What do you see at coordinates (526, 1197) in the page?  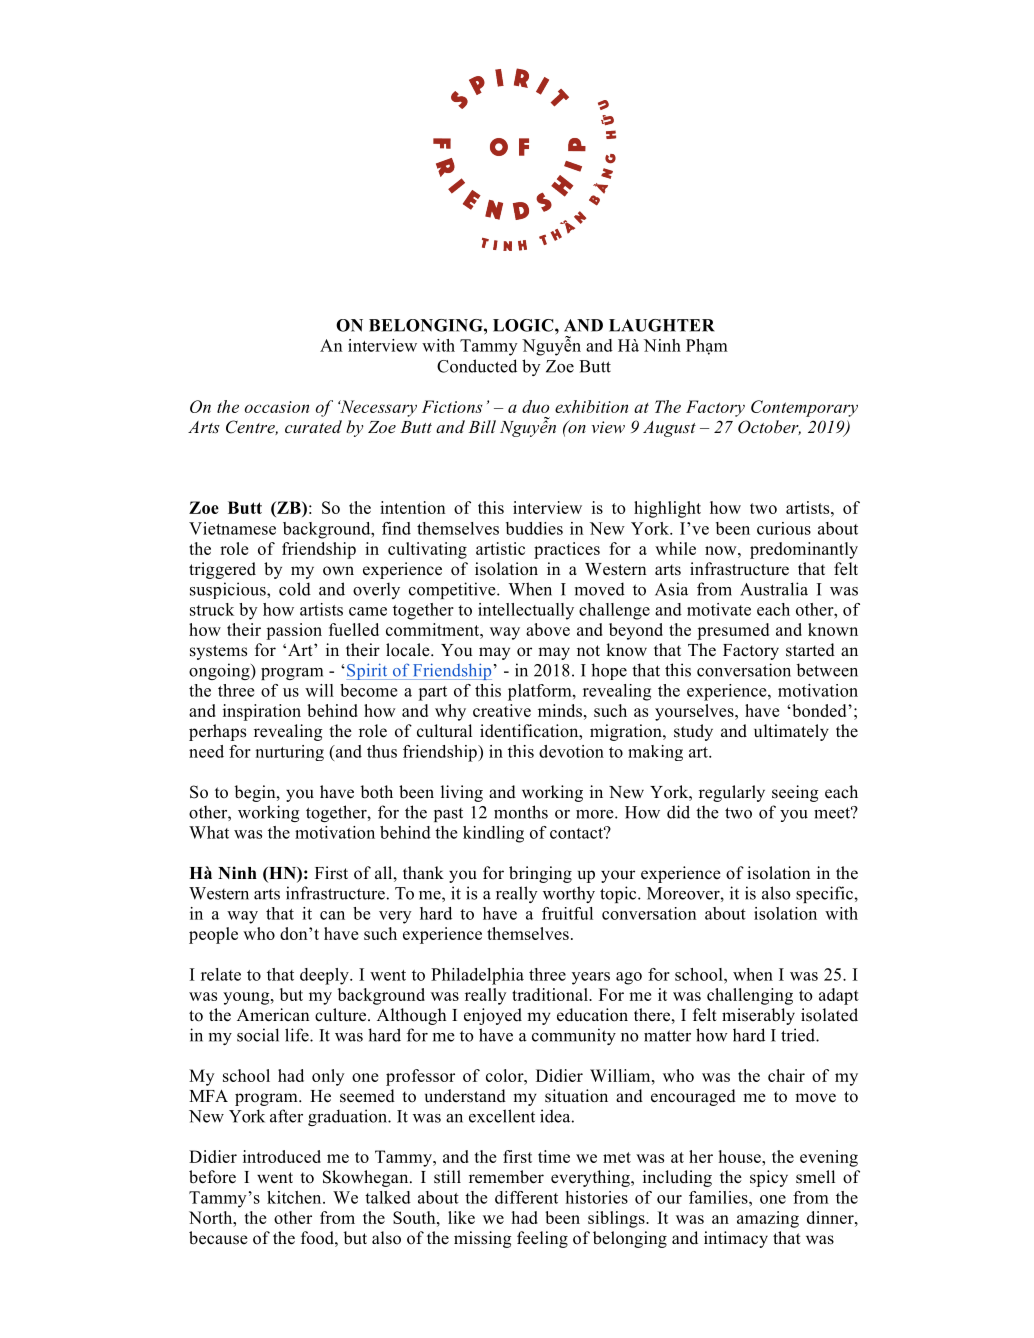 I see `different` at bounding box center [526, 1197].
